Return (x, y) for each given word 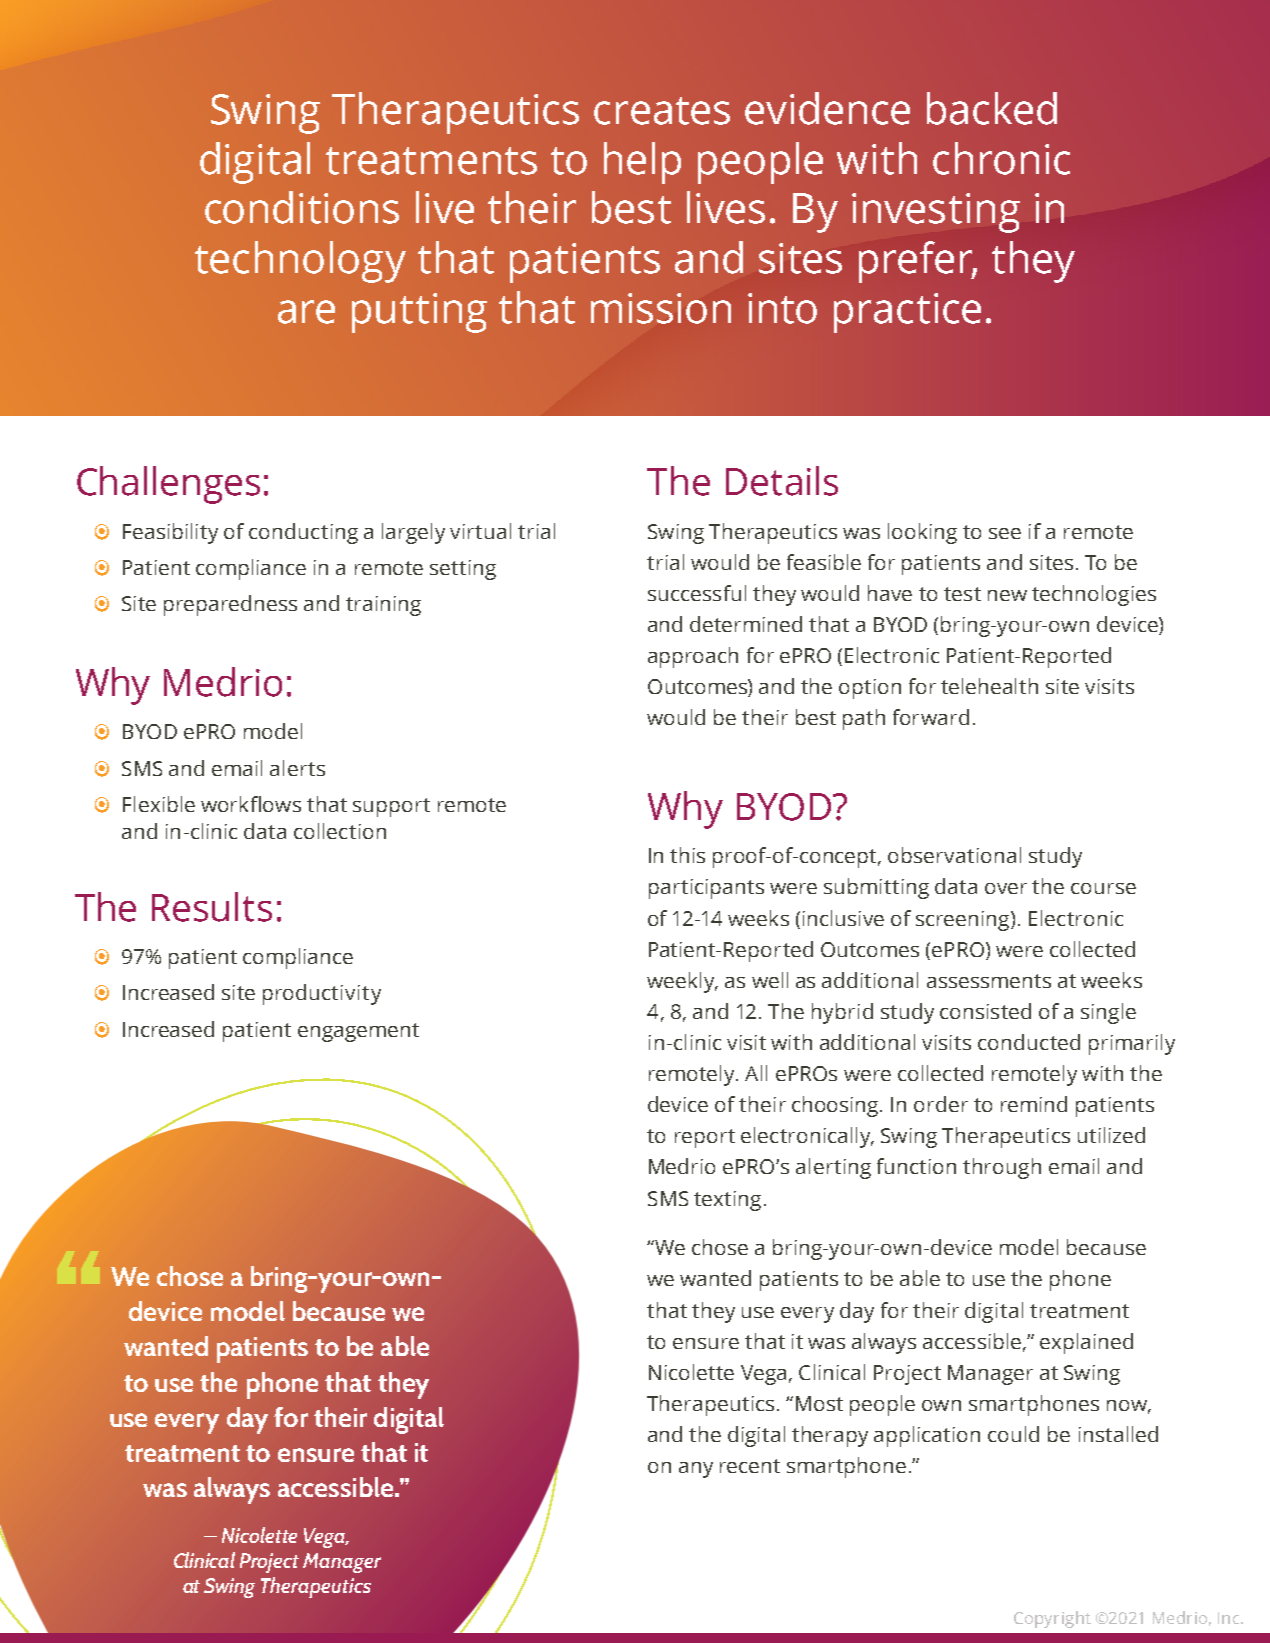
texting (729, 1201)
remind (1034, 1104)
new (1007, 595)
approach (693, 657)
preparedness (230, 605)
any (696, 1470)
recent (750, 1466)
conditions (302, 207)
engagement (358, 1032)
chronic (1001, 158)
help (642, 163)
